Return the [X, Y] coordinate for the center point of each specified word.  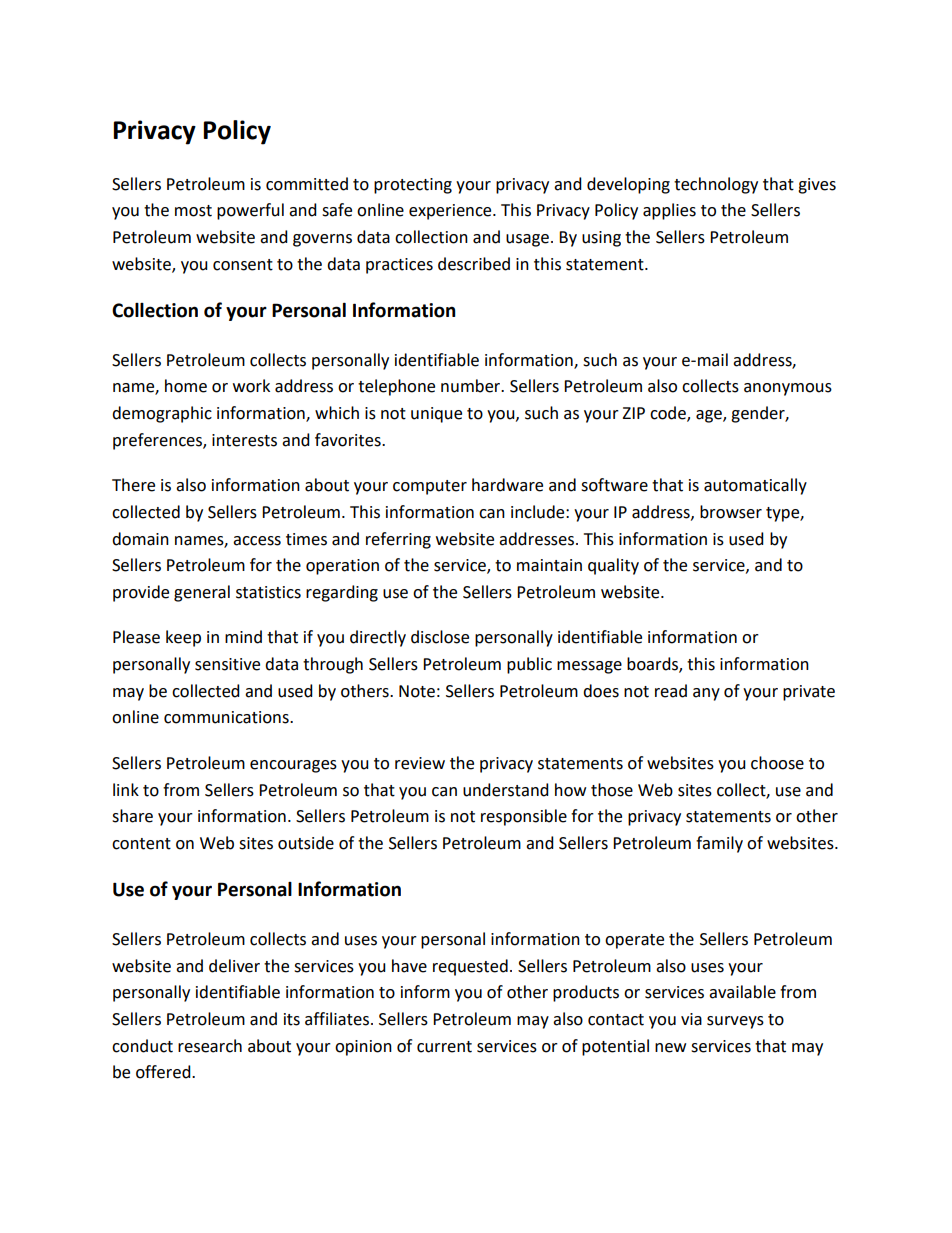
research [210, 1046]
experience [451, 212]
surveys [735, 1022]
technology [716, 185]
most [193, 211]
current [444, 1047]
